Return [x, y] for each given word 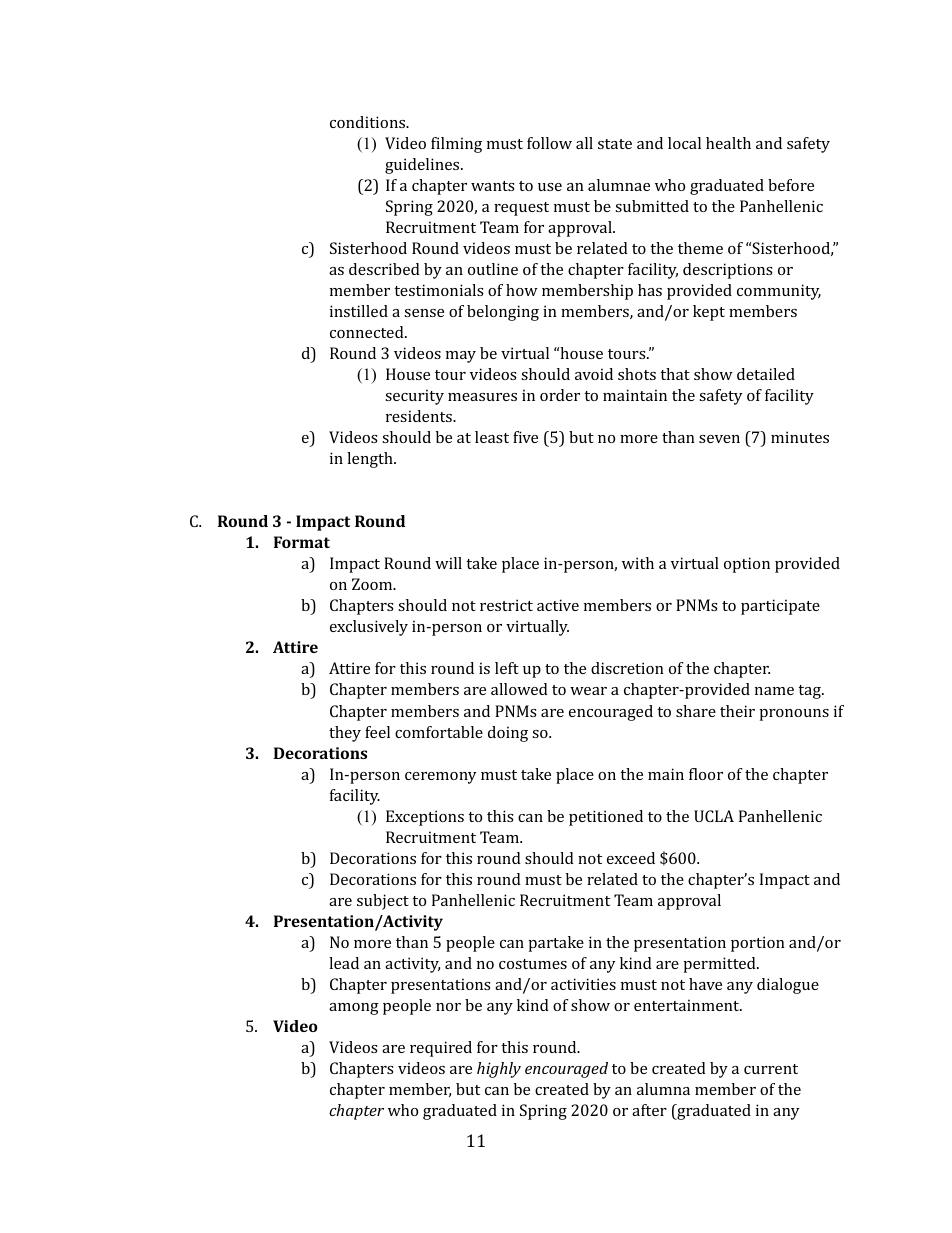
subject [383, 902]
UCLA [714, 816]
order [560, 395]
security [414, 397]
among [354, 1009]
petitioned [606, 818]
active [558, 605]
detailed [766, 374]
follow [549, 143]
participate [780, 607]
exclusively [369, 628]
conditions [369, 122]
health [728, 143]
